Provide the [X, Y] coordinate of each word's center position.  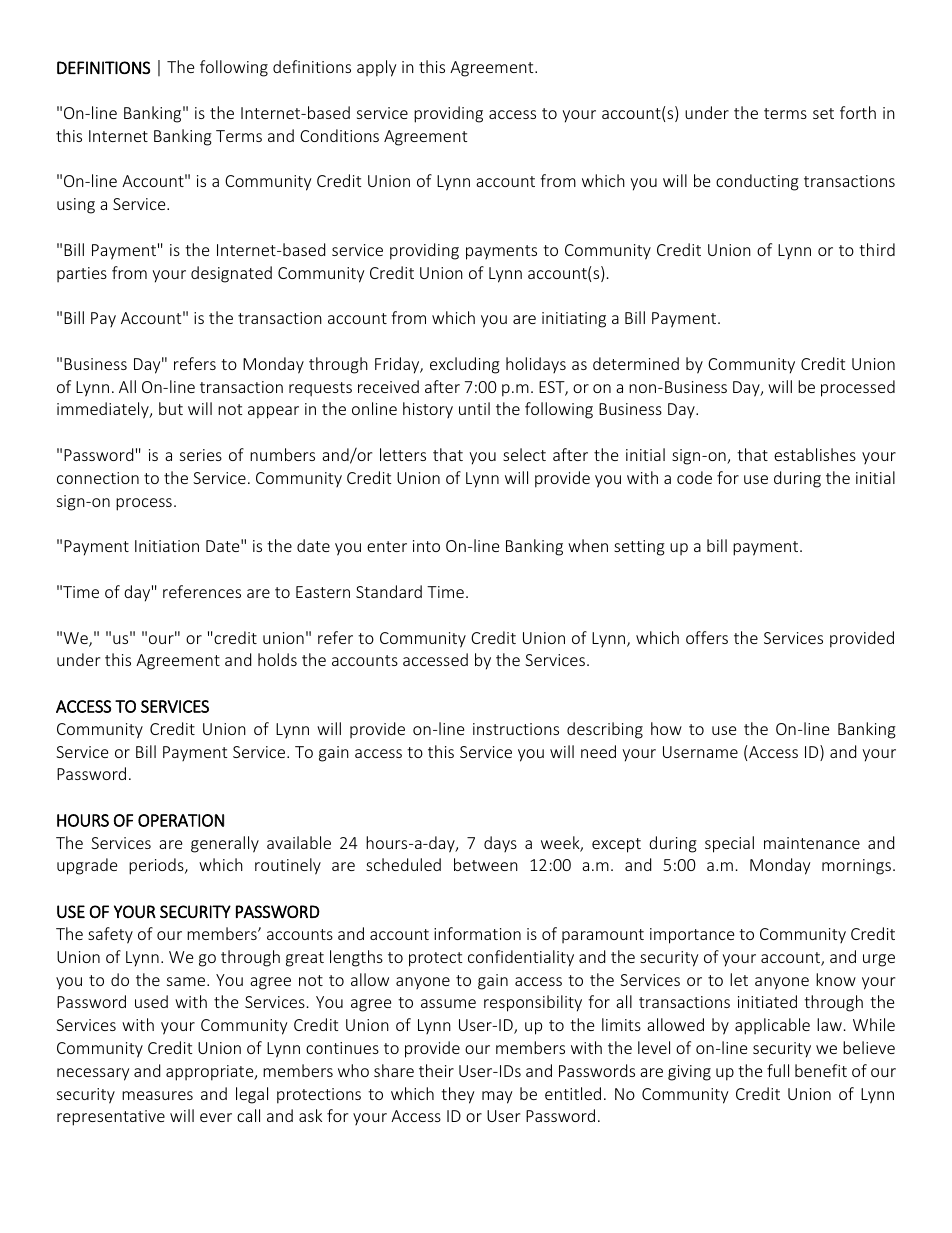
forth [858, 112]
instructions [516, 729]
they [457, 1095]
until [474, 408]
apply [376, 68]
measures [157, 1095]
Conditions [339, 135]
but [171, 408]
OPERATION [181, 820]
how [666, 728]
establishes [815, 454]
